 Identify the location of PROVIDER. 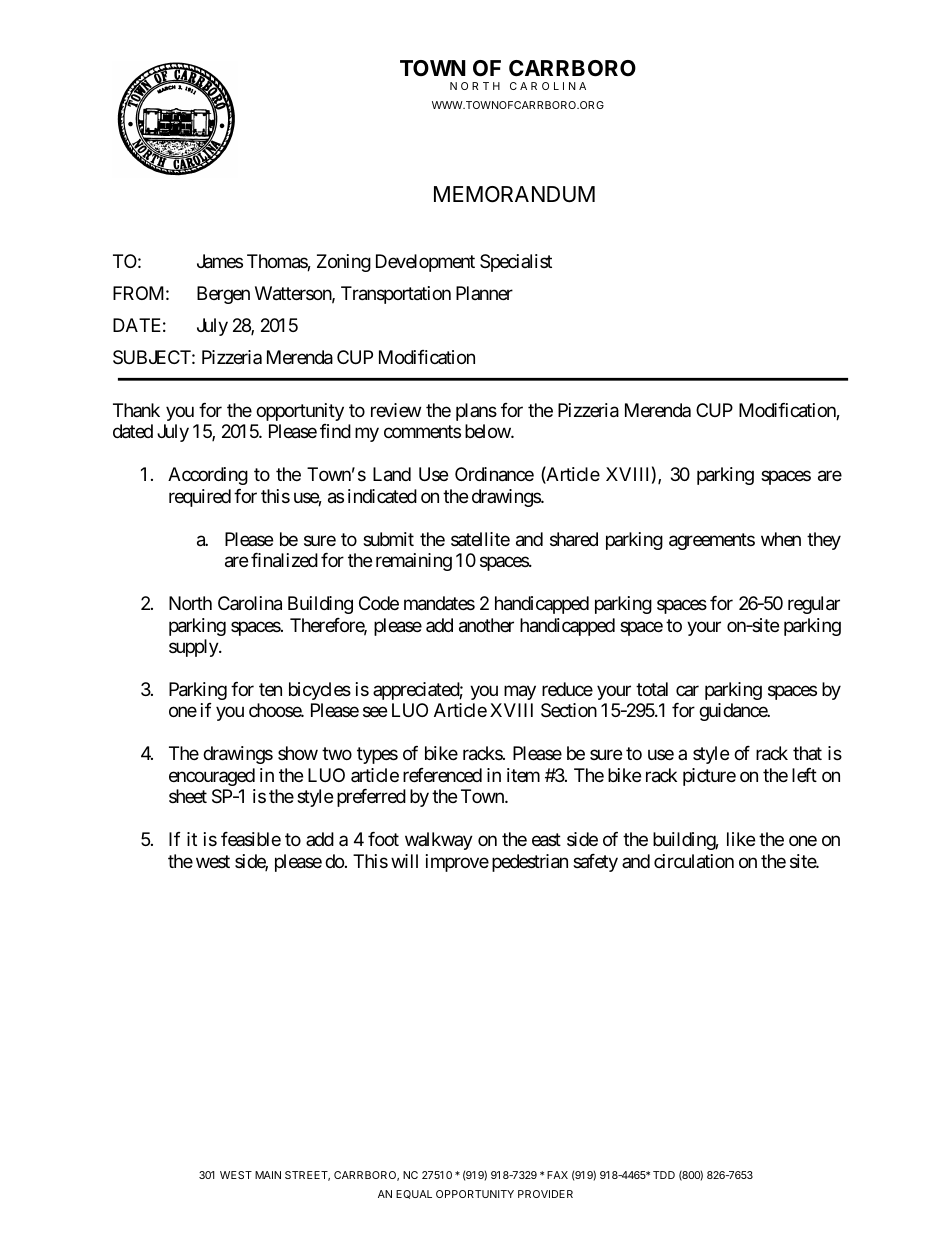
(545, 1194).
